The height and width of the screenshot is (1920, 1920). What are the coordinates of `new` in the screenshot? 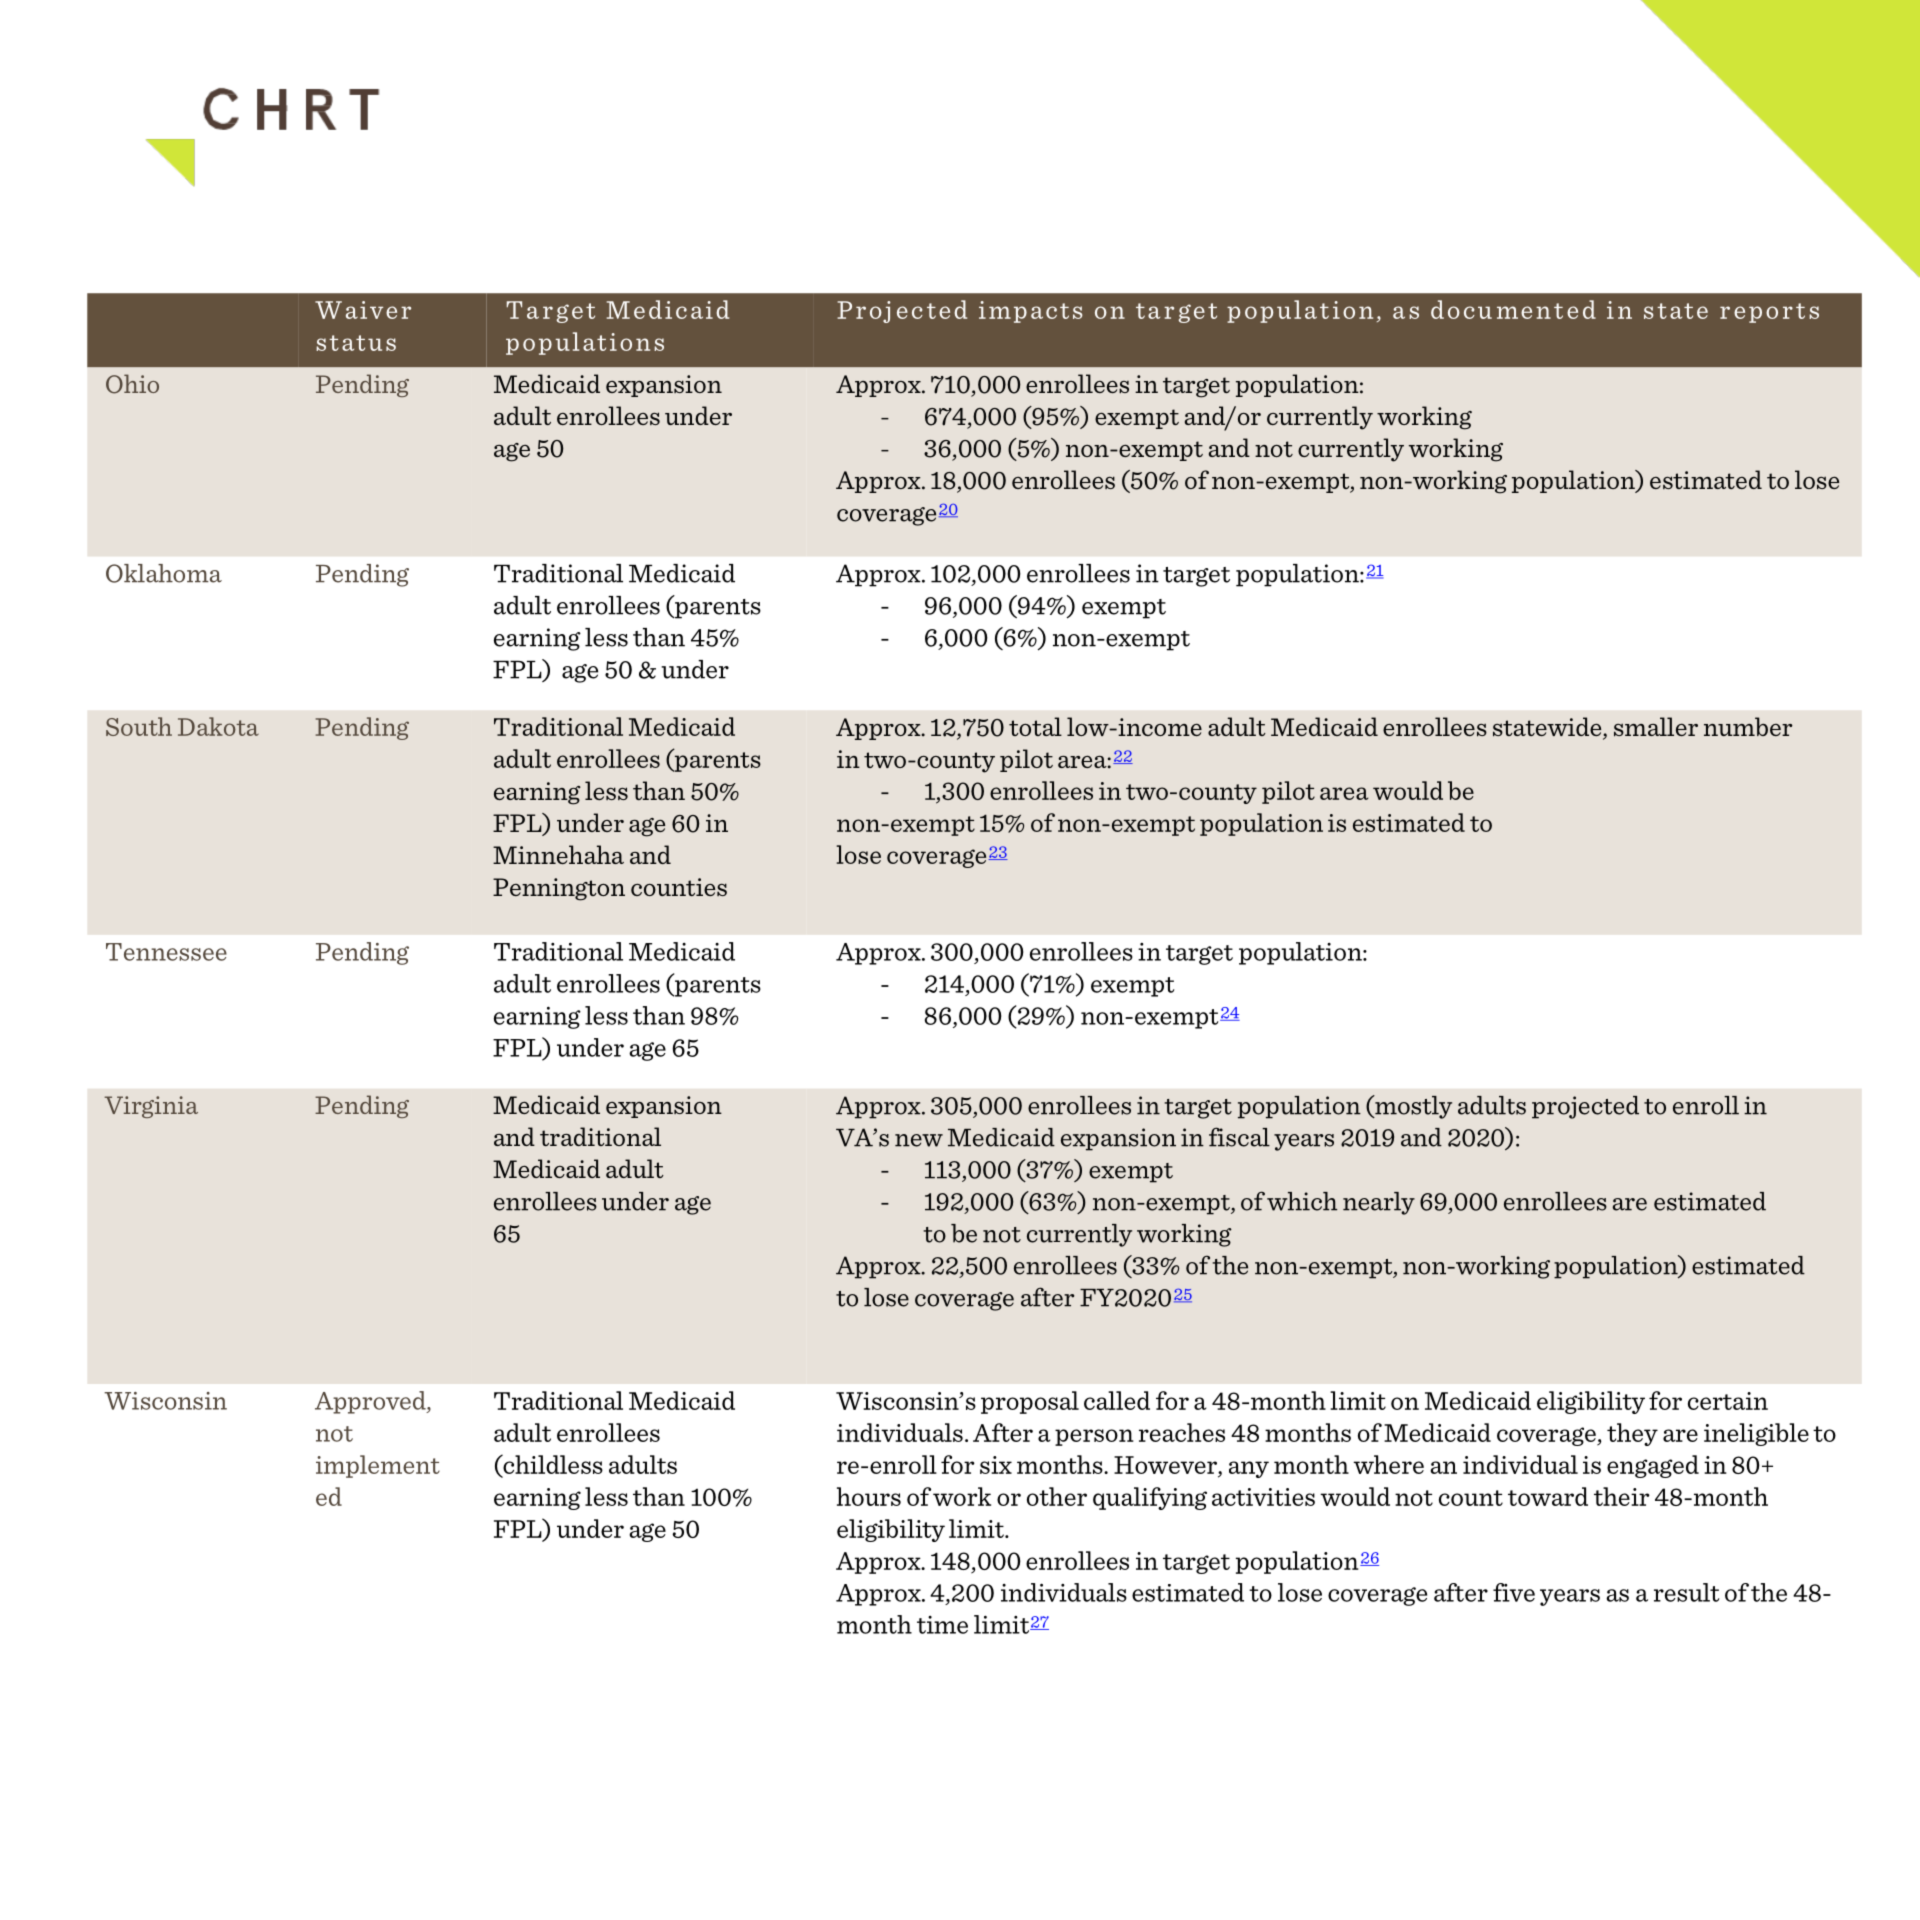 It's located at (919, 1140).
